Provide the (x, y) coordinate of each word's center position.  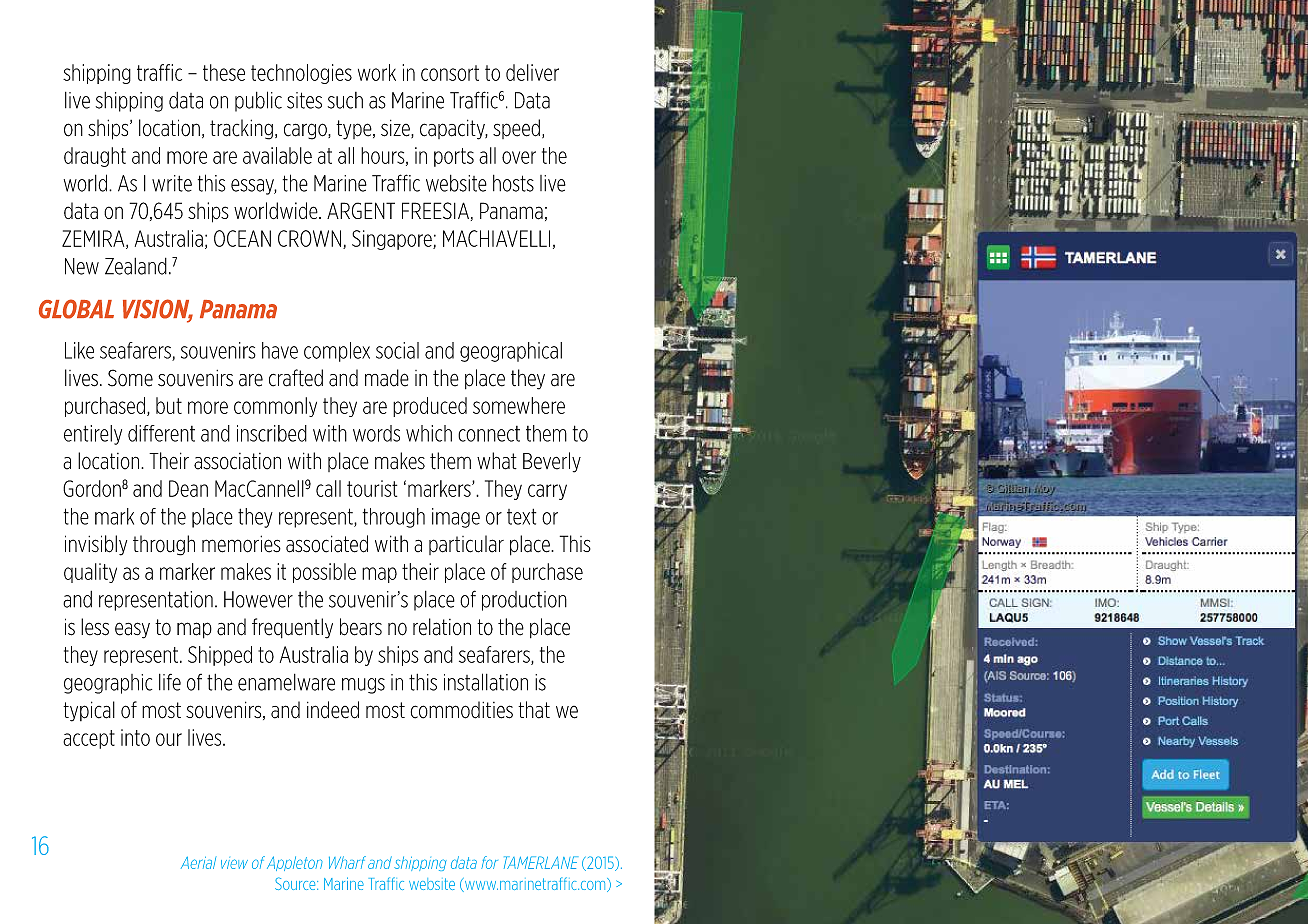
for (489, 862)
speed (516, 129)
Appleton (295, 863)
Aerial (198, 863)
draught (95, 157)
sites (304, 100)
